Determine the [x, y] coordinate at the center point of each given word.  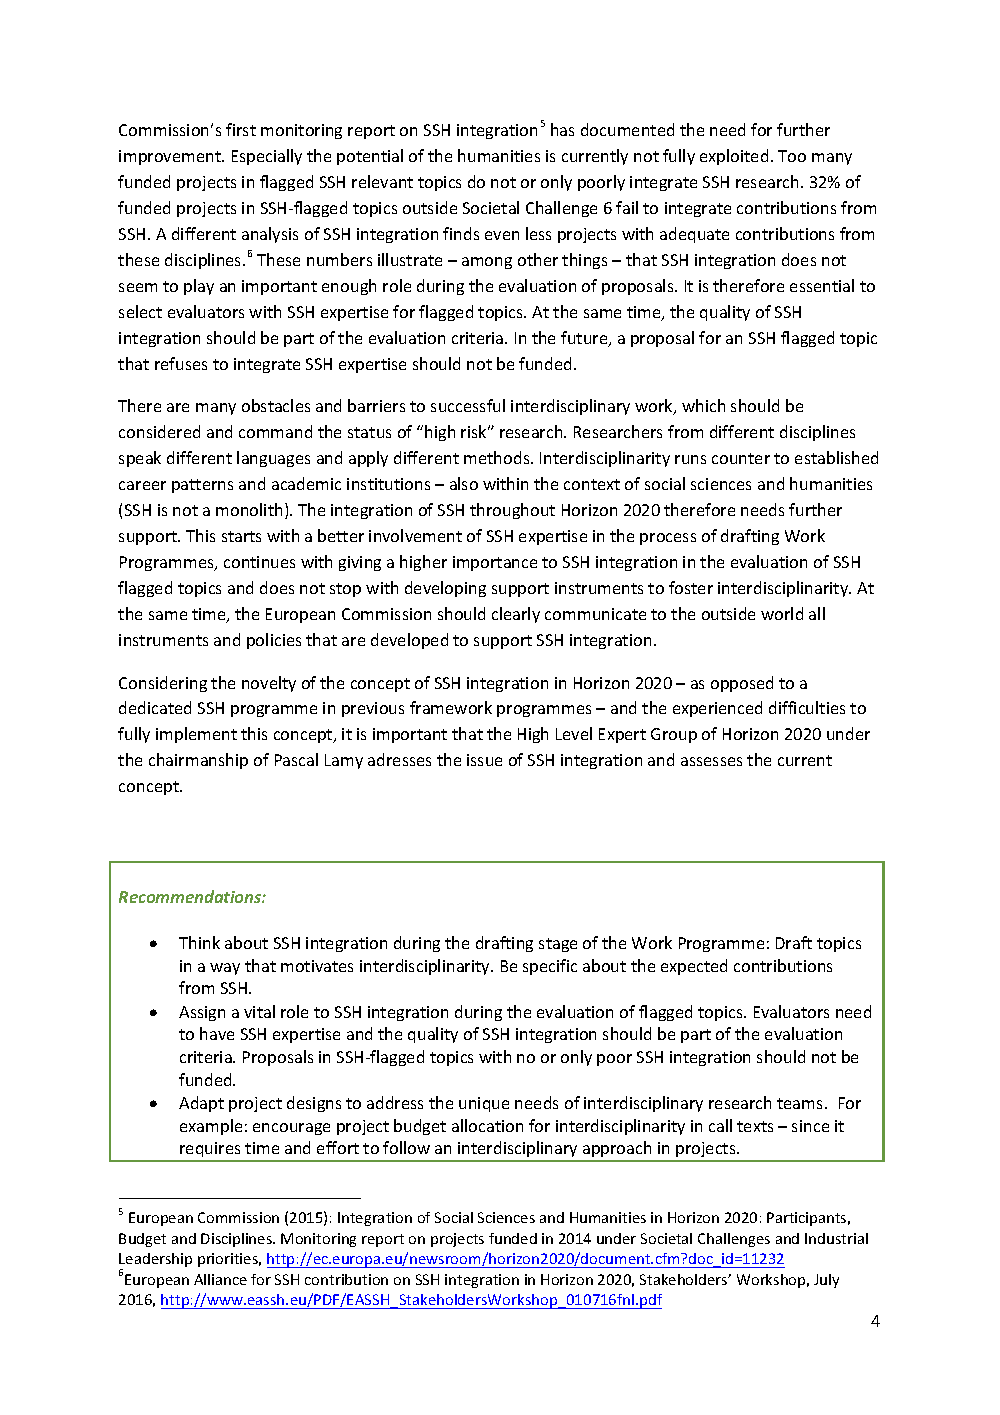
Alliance [220, 1279]
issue [484, 760]
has [562, 129]
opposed [742, 684]
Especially [267, 157]
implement [196, 735]
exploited [734, 157]
